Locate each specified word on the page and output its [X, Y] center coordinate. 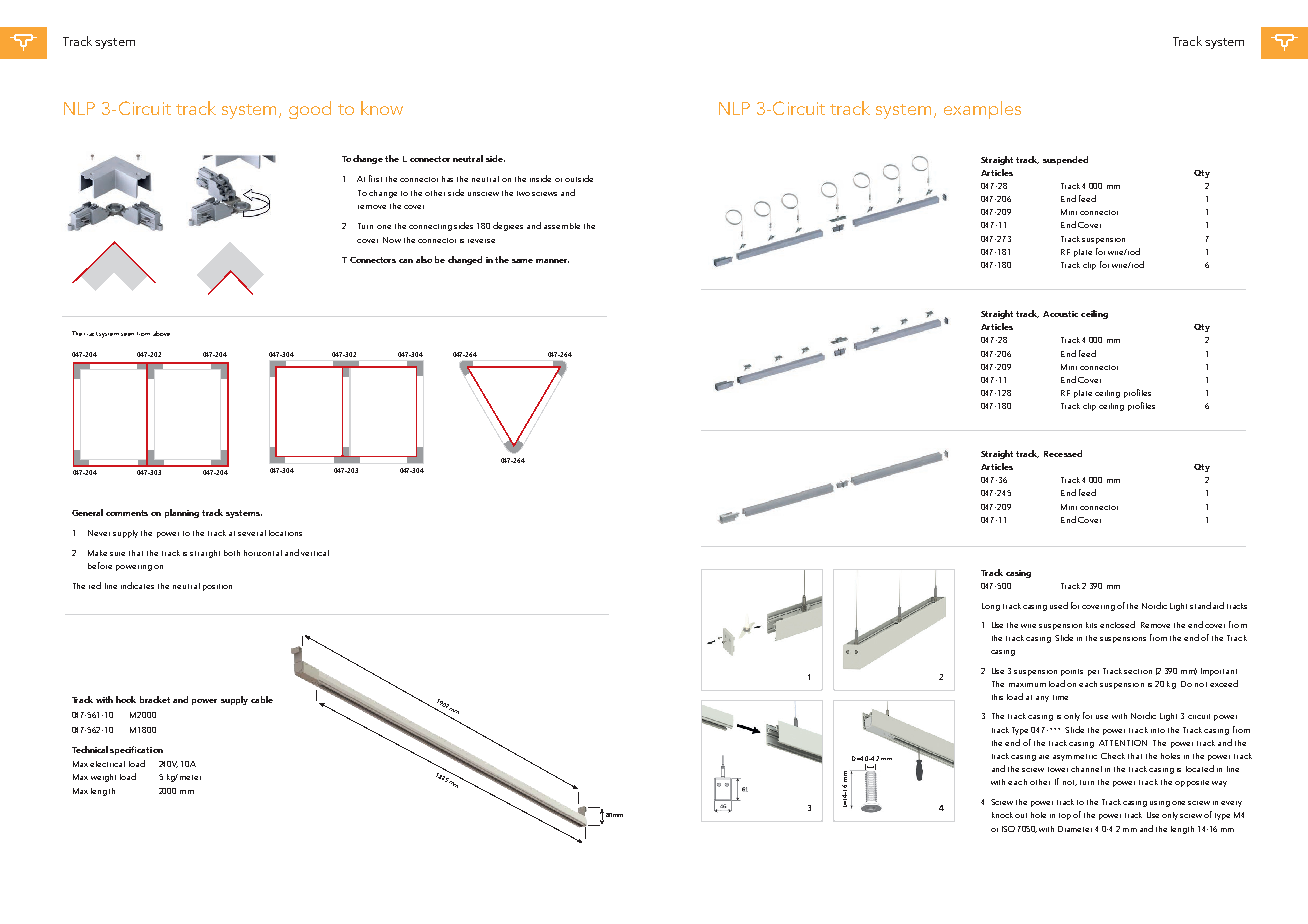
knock [1002, 815]
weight [103, 778]
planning [182, 513]
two [523, 193]
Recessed [1063, 453]
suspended [1065, 160]
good [310, 110]
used [1059, 605]
